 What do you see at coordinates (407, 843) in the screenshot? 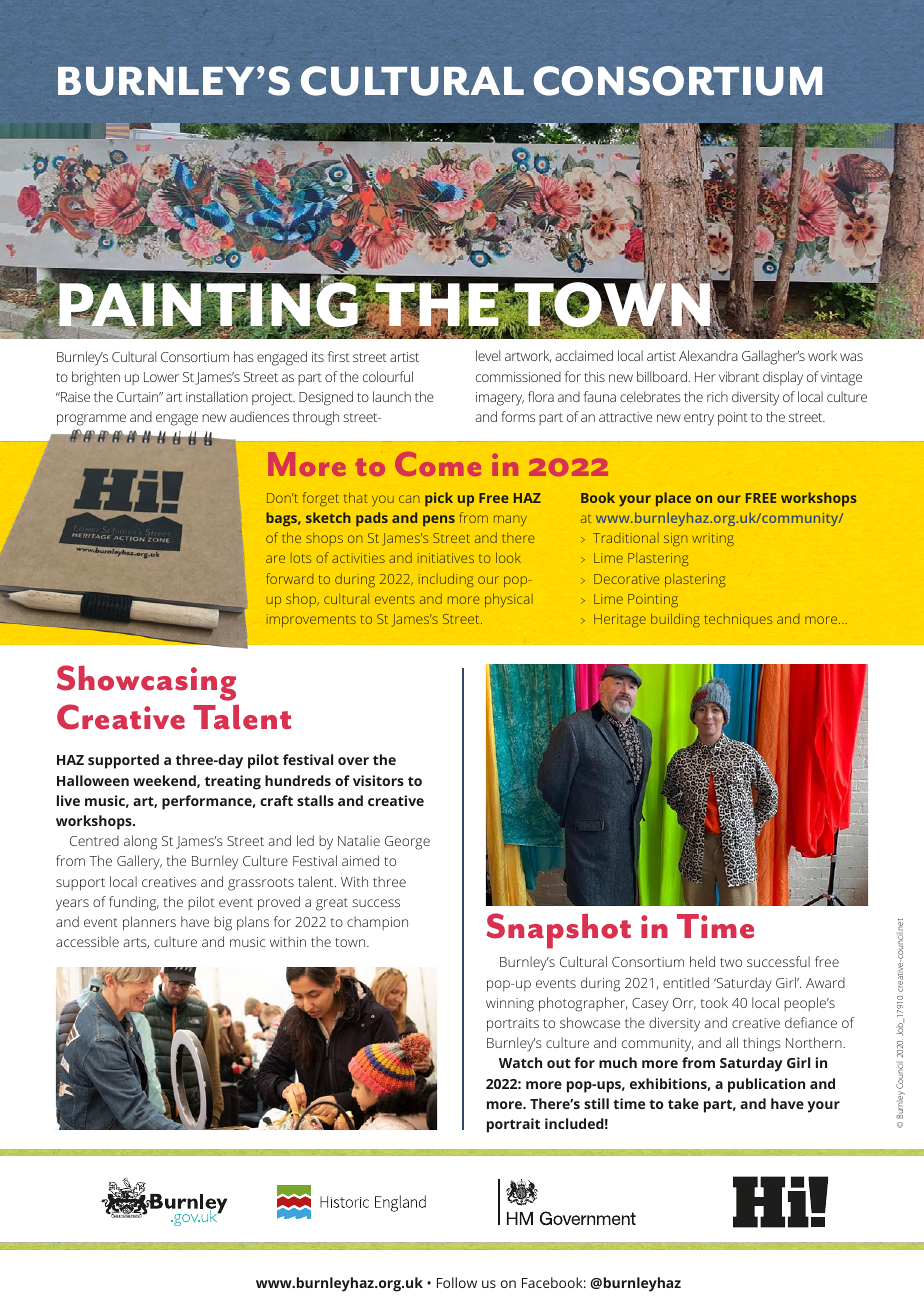
I see `George` at bounding box center [407, 843].
